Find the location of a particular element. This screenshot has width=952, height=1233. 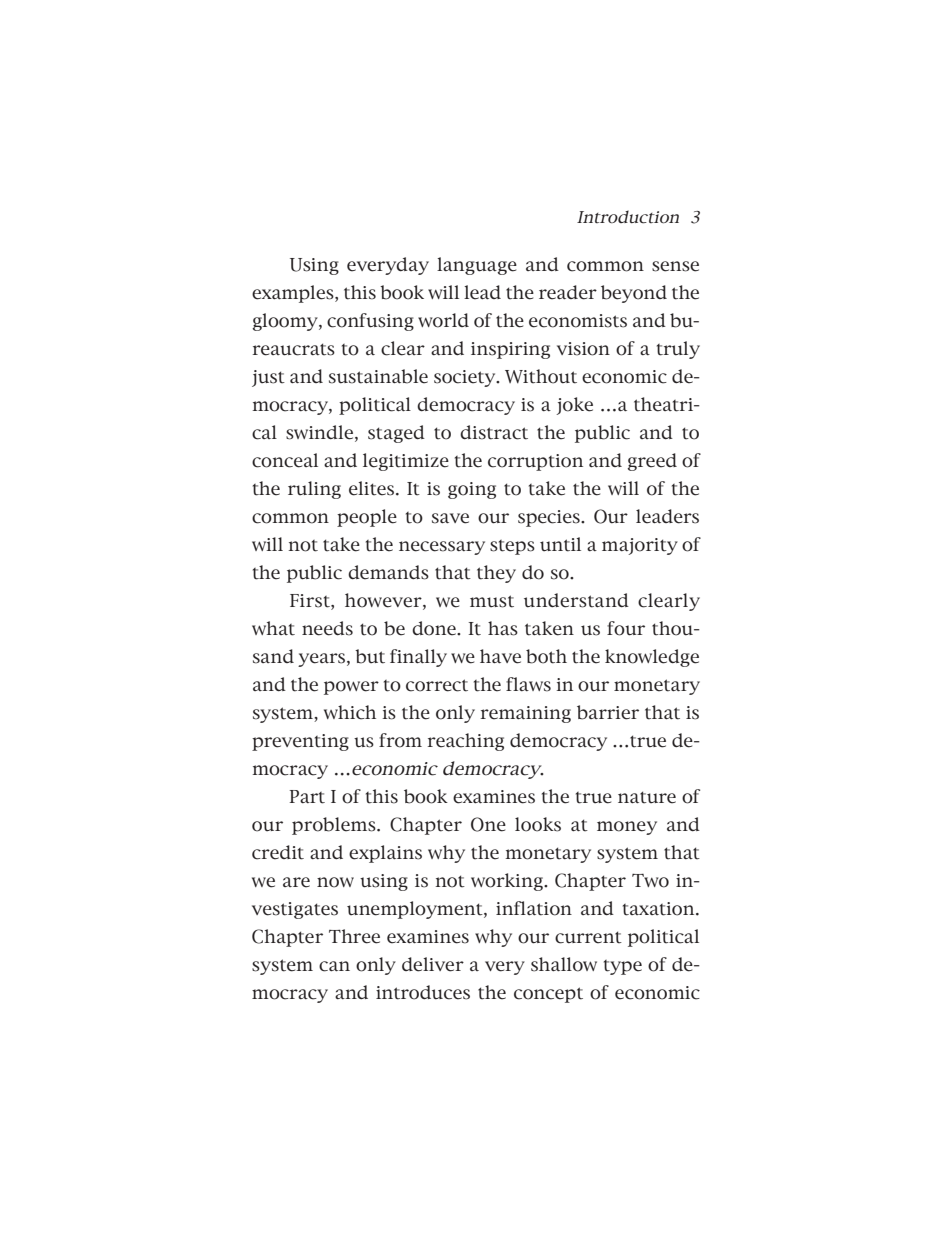

examples is located at coordinates (294, 294).
